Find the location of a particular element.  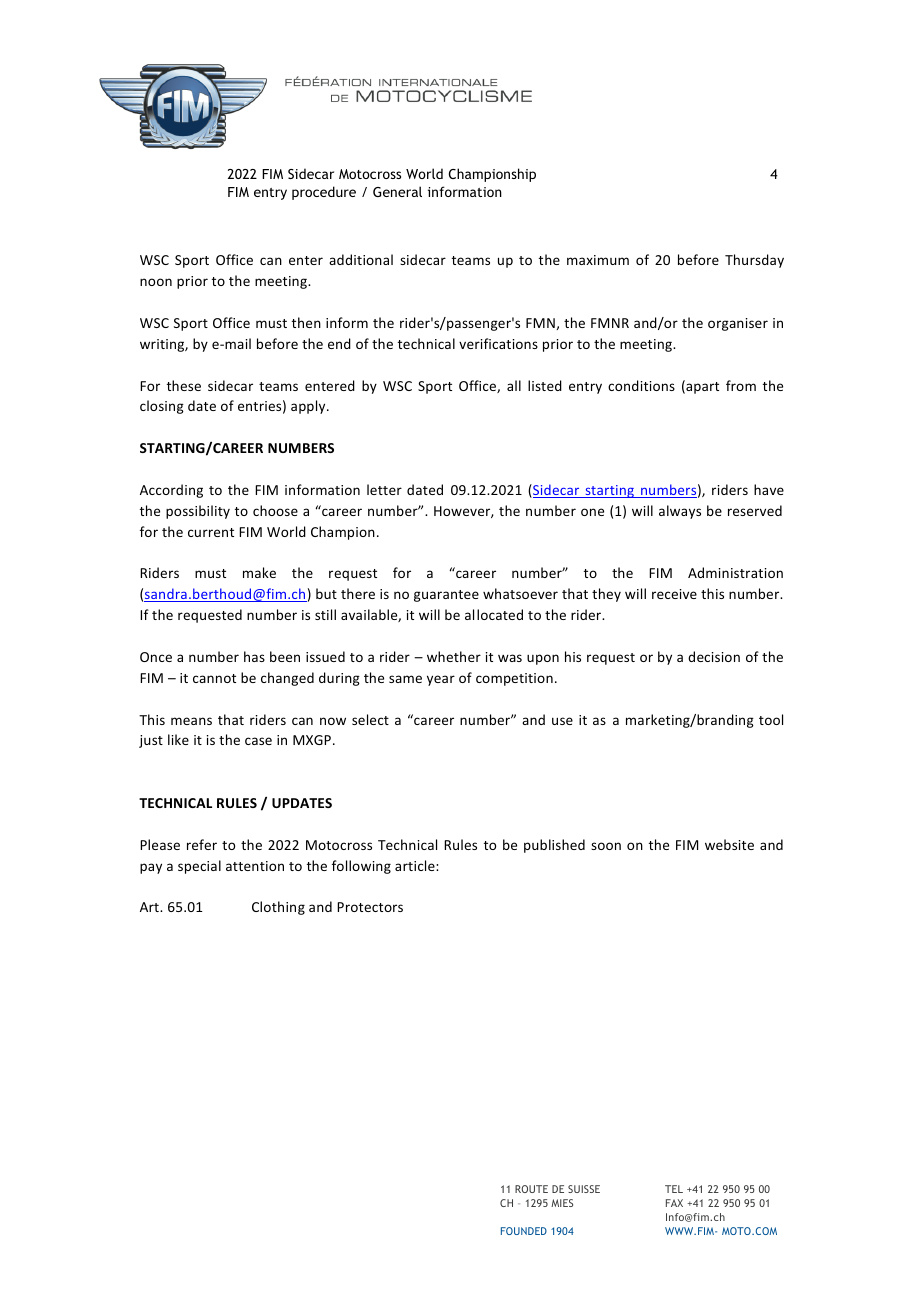

noon is located at coordinates (156, 282).
